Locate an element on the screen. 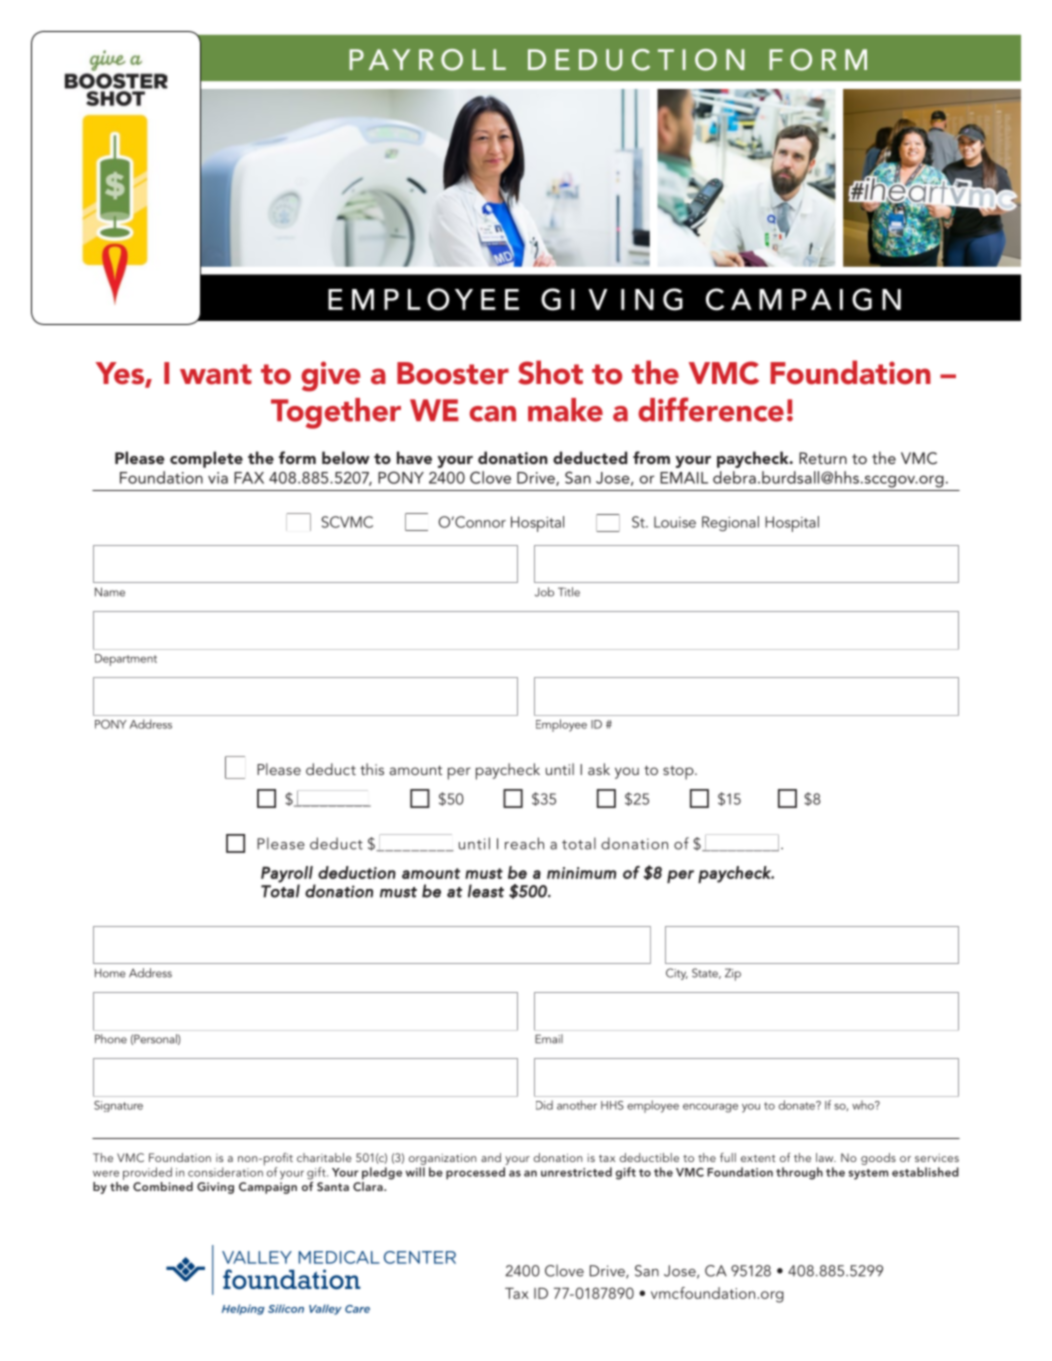 Image resolution: width=1052 pixels, height=1361 pixels. Return is located at coordinates (823, 458).
